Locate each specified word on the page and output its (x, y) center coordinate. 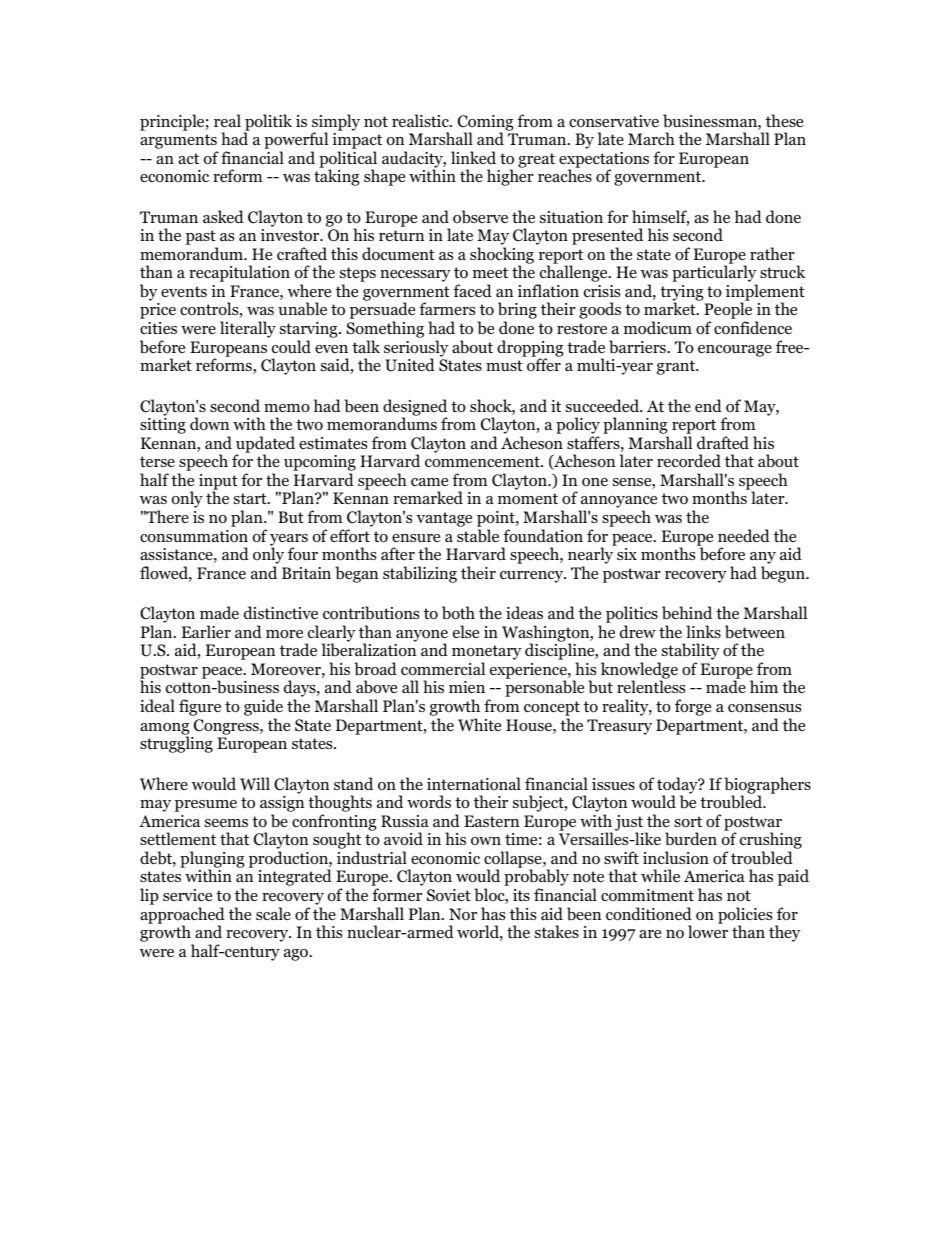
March (651, 138)
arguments (179, 143)
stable (478, 536)
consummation (194, 536)
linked (473, 157)
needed (744, 535)
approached (182, 916)
